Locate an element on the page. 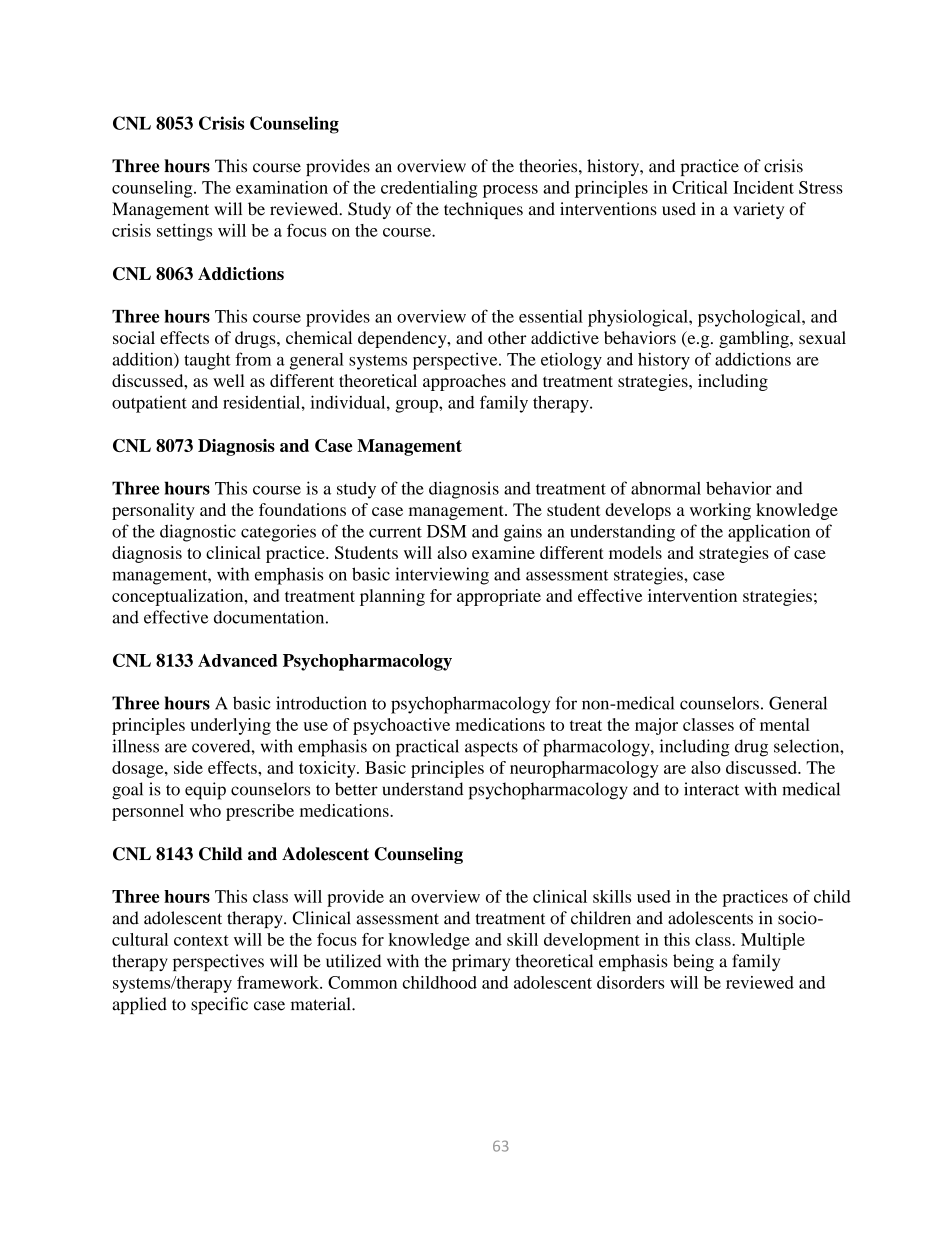 This page has height=1233, width=952. aspects is located at coordinates (491, 749).
